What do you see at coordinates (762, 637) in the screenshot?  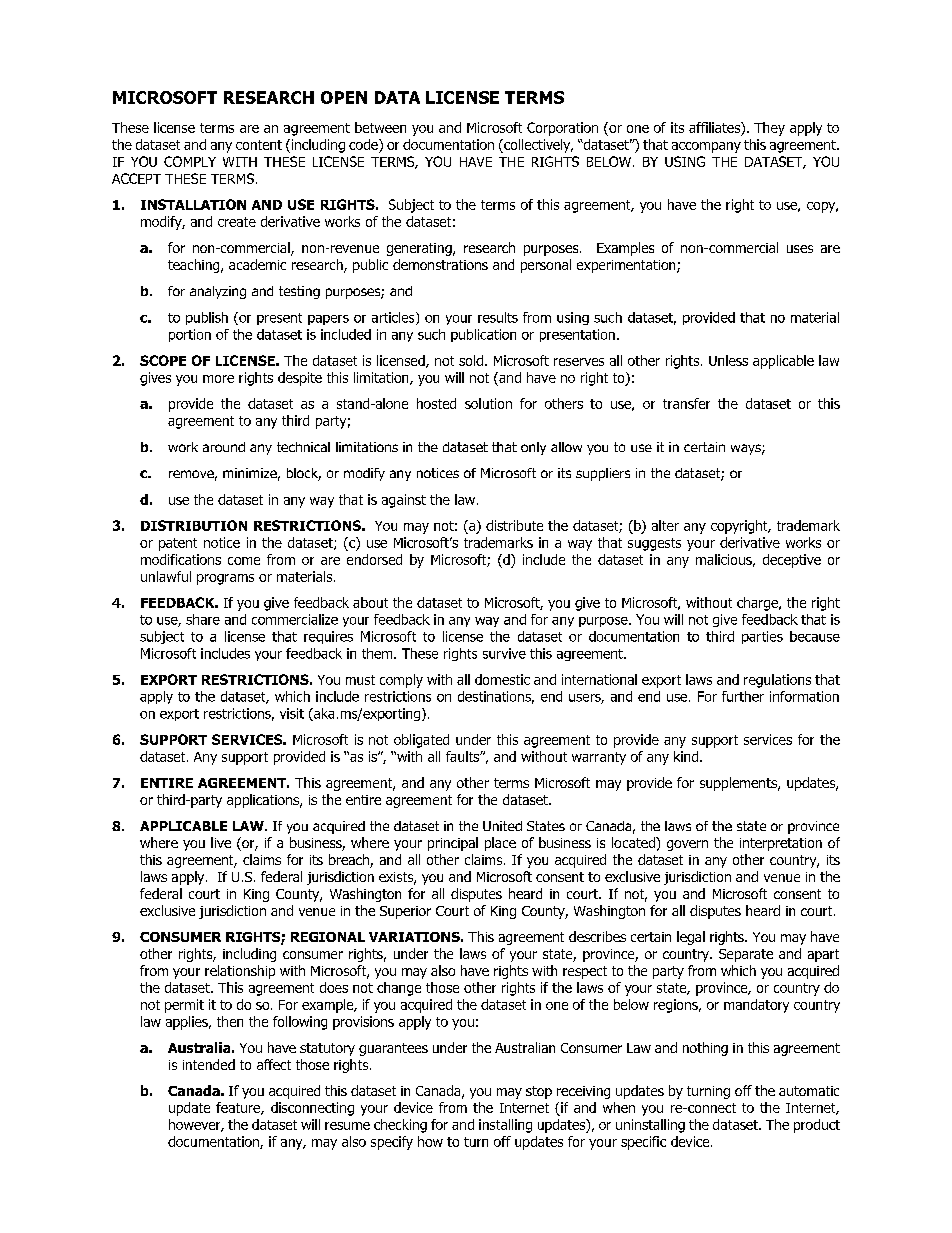 I see `parties` at bounding box center [762, 637].
